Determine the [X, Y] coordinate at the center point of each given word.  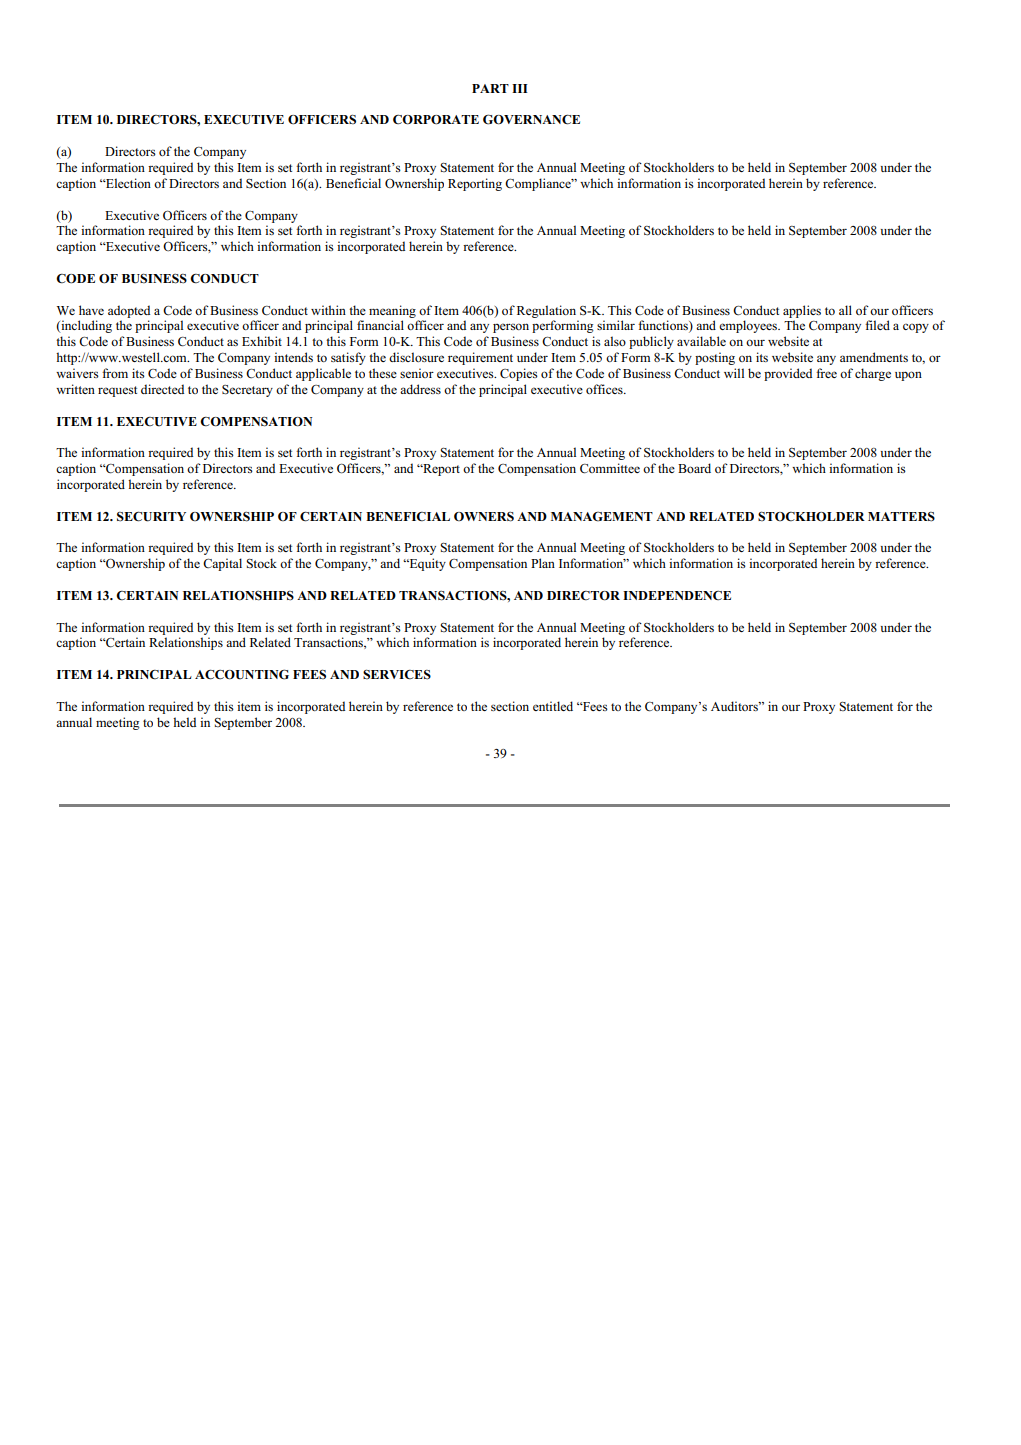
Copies [519, 374]
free [826, 373]
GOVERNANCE [531, 119]
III [520, 88]
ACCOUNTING [242, 674]
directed [162, 389]
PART [490, 88]
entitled [553, 706]
